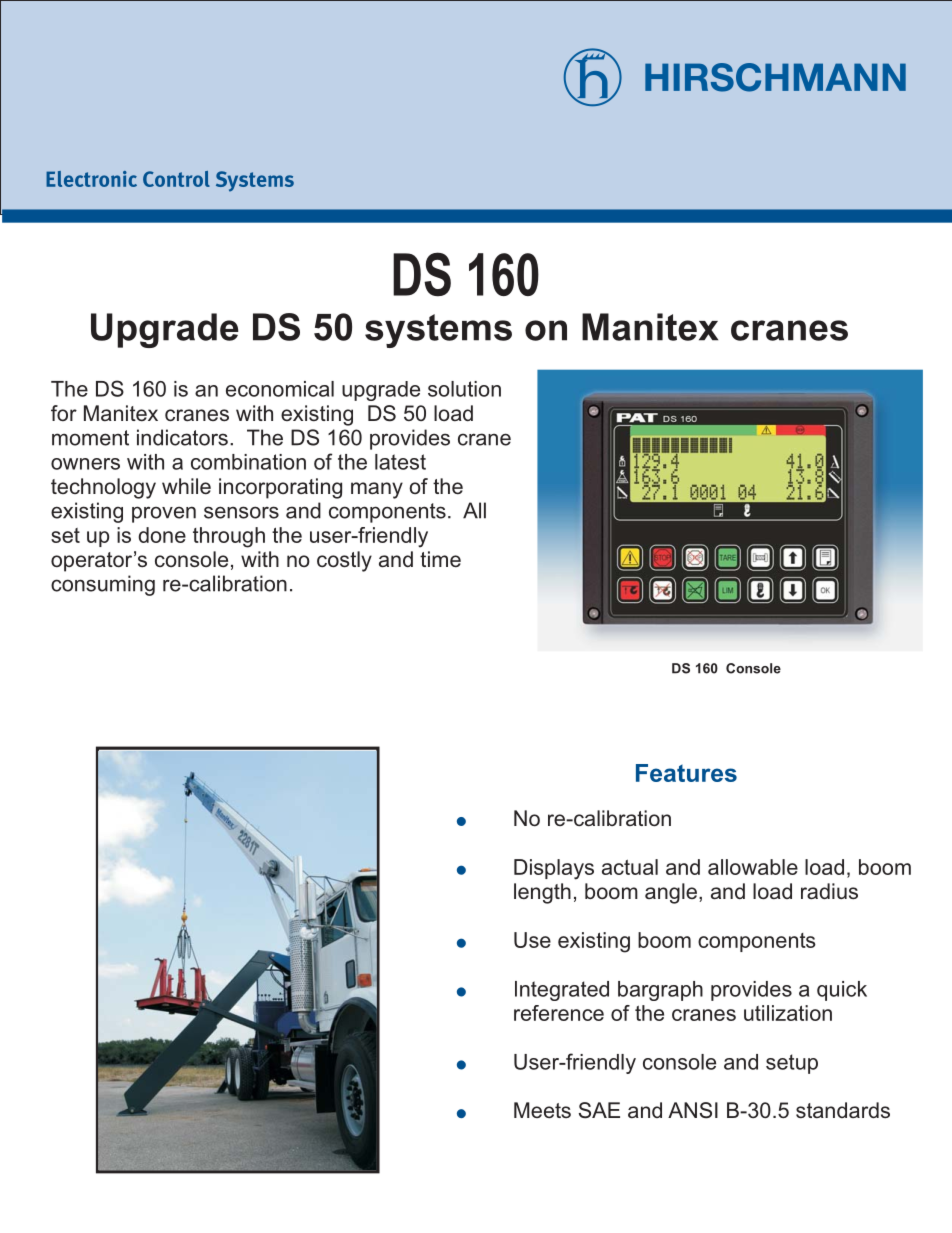 Image resolution: width=952 pixels, height=1233 pixels. Describe the element at coordinates (400, 462) in the document. I see `latest` at that location.
